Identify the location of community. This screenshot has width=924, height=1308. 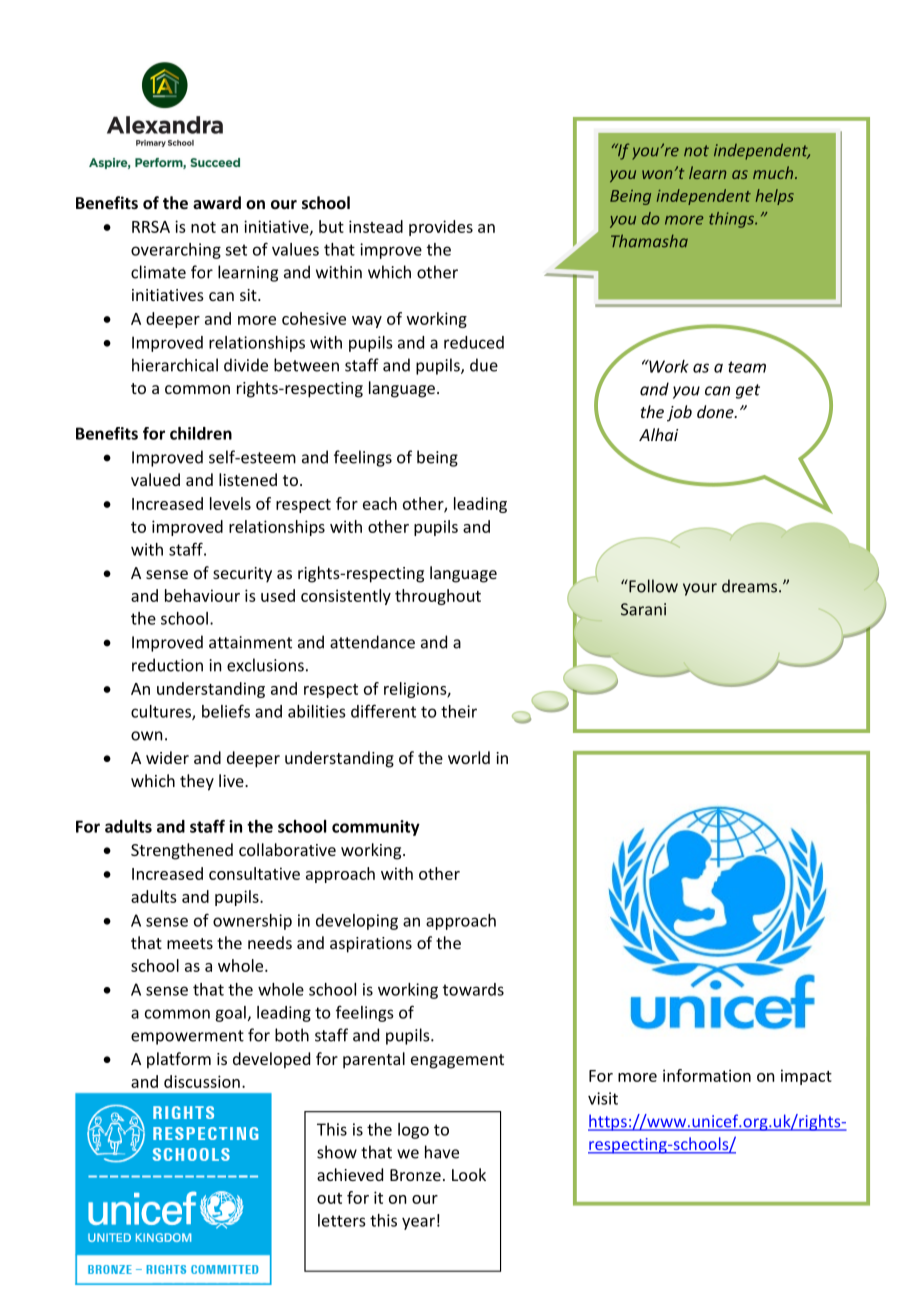
(376, 828).
